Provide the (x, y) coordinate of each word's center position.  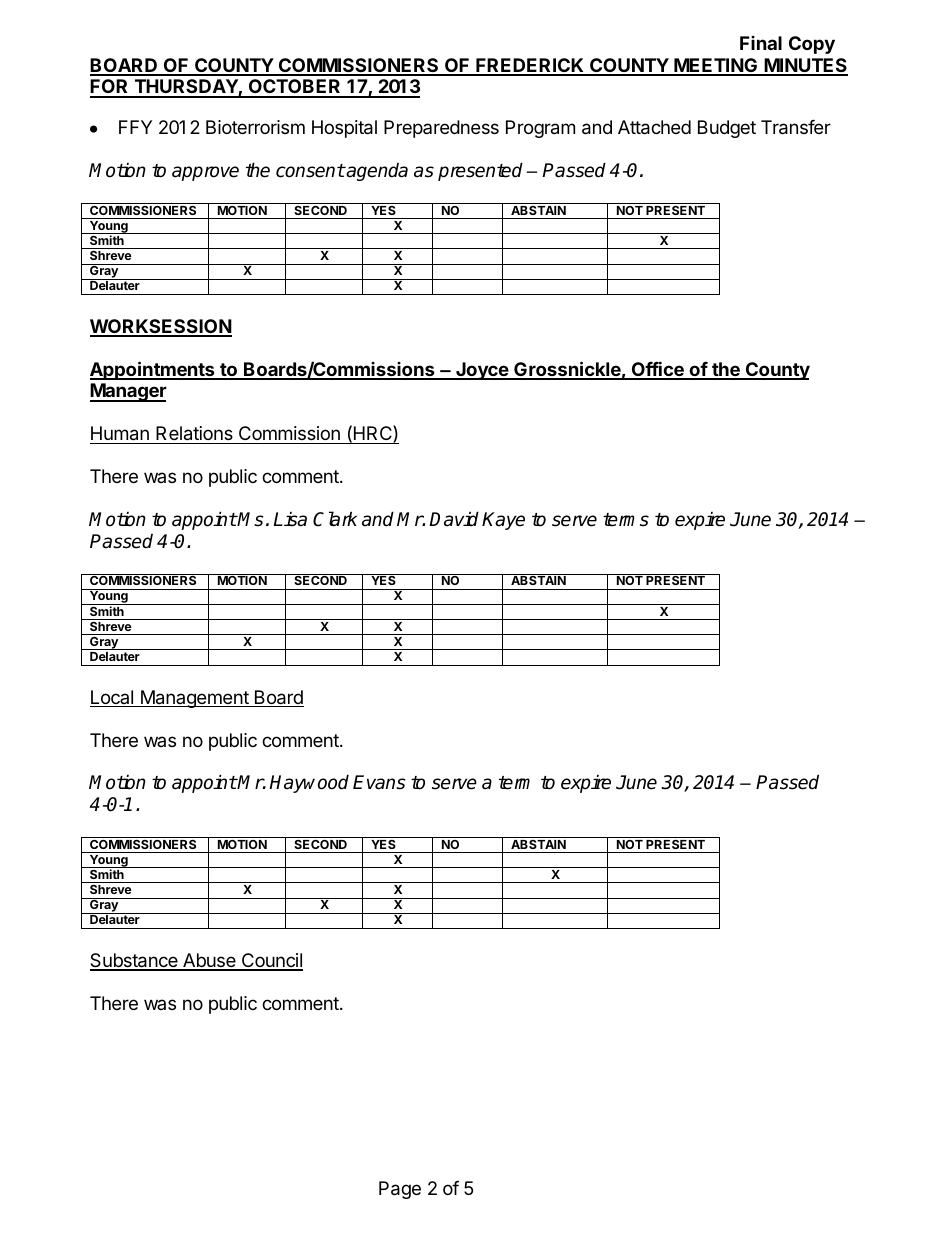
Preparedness (441, 129)
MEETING (716, 66)
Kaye (503, 521)
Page (400, 1190)
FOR (110, 88)
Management (194, 699)
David (454, 519)
